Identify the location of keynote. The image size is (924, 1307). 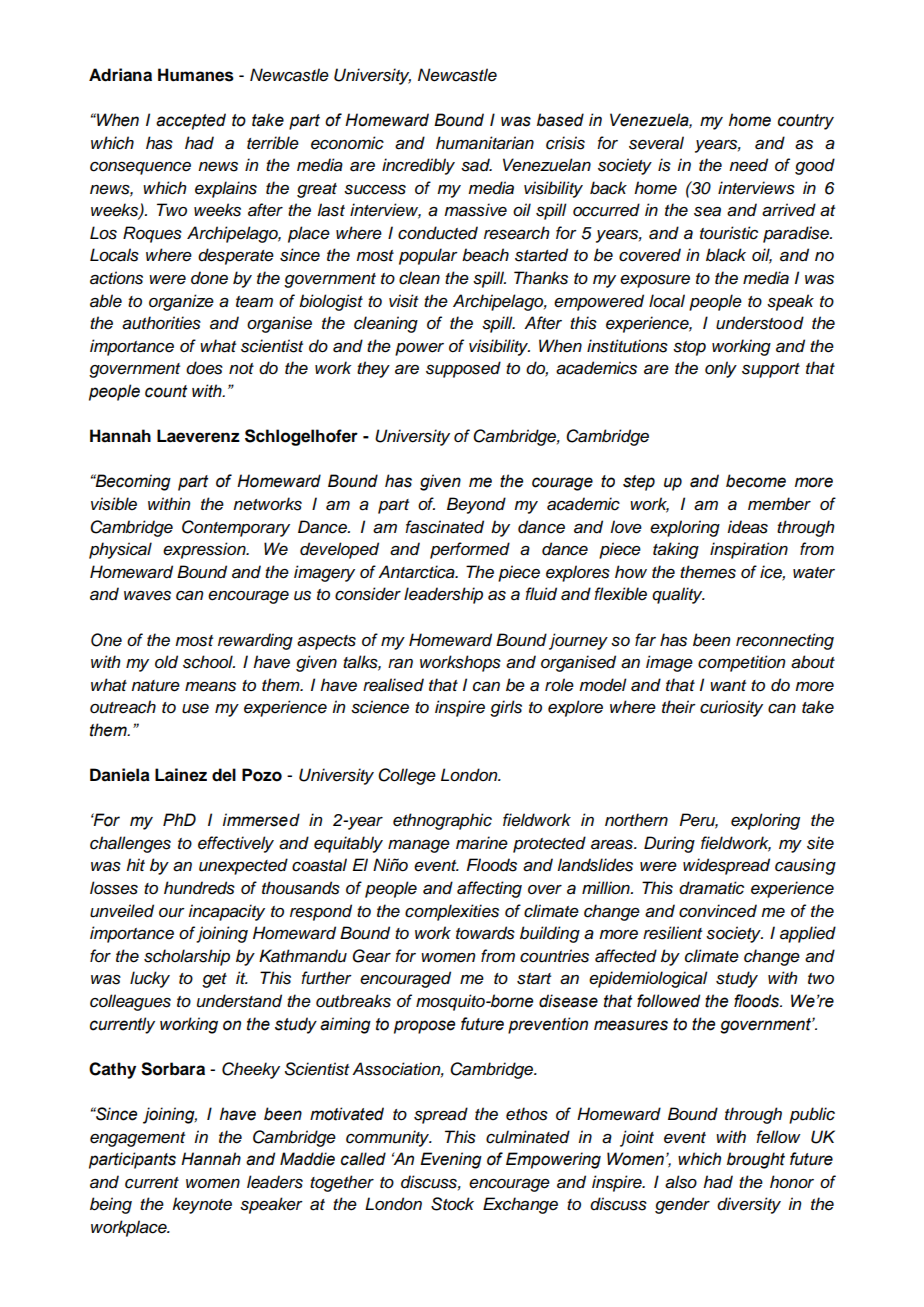
(202, 1205).
